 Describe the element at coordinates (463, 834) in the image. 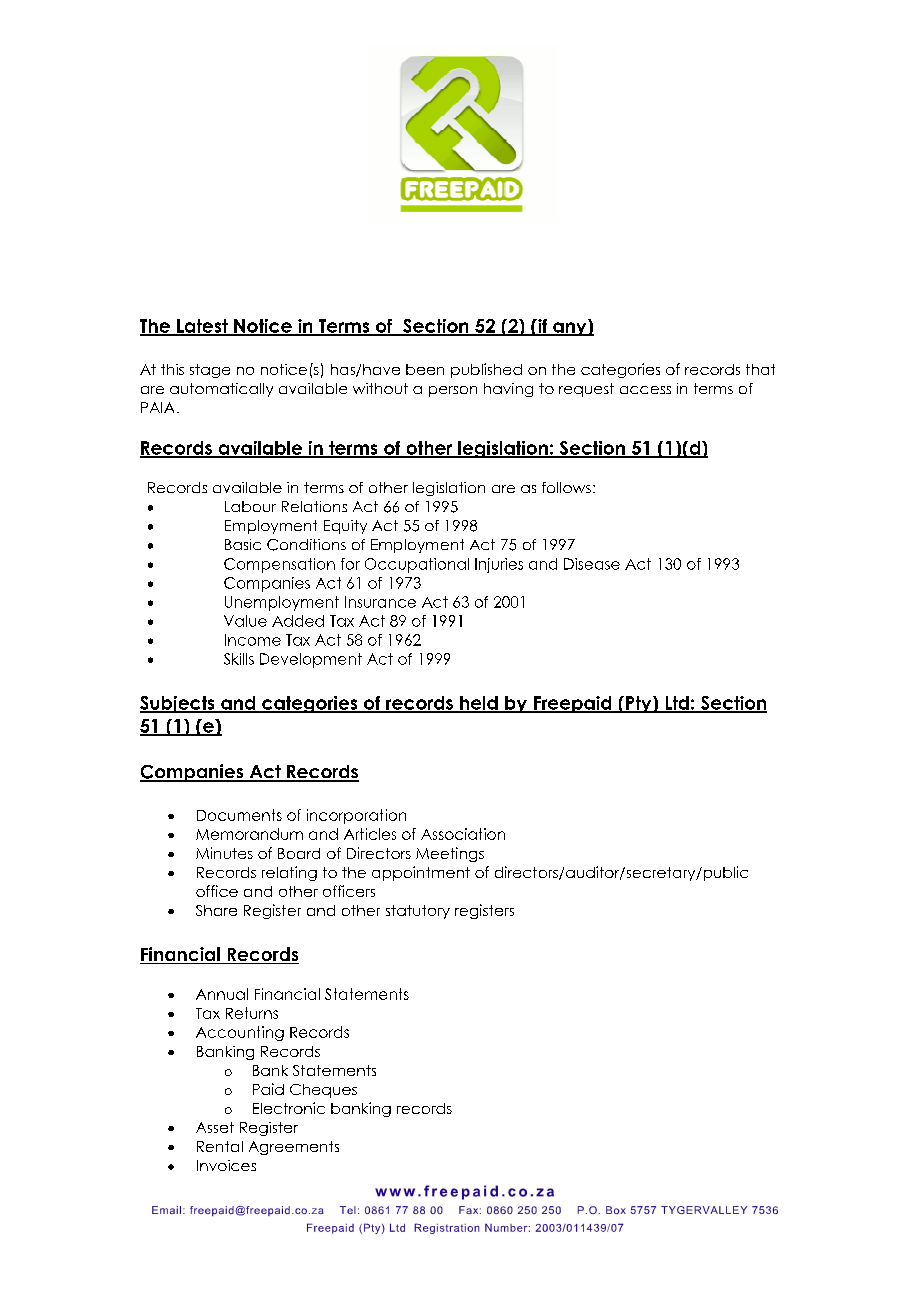

I see `Association` at that location.
